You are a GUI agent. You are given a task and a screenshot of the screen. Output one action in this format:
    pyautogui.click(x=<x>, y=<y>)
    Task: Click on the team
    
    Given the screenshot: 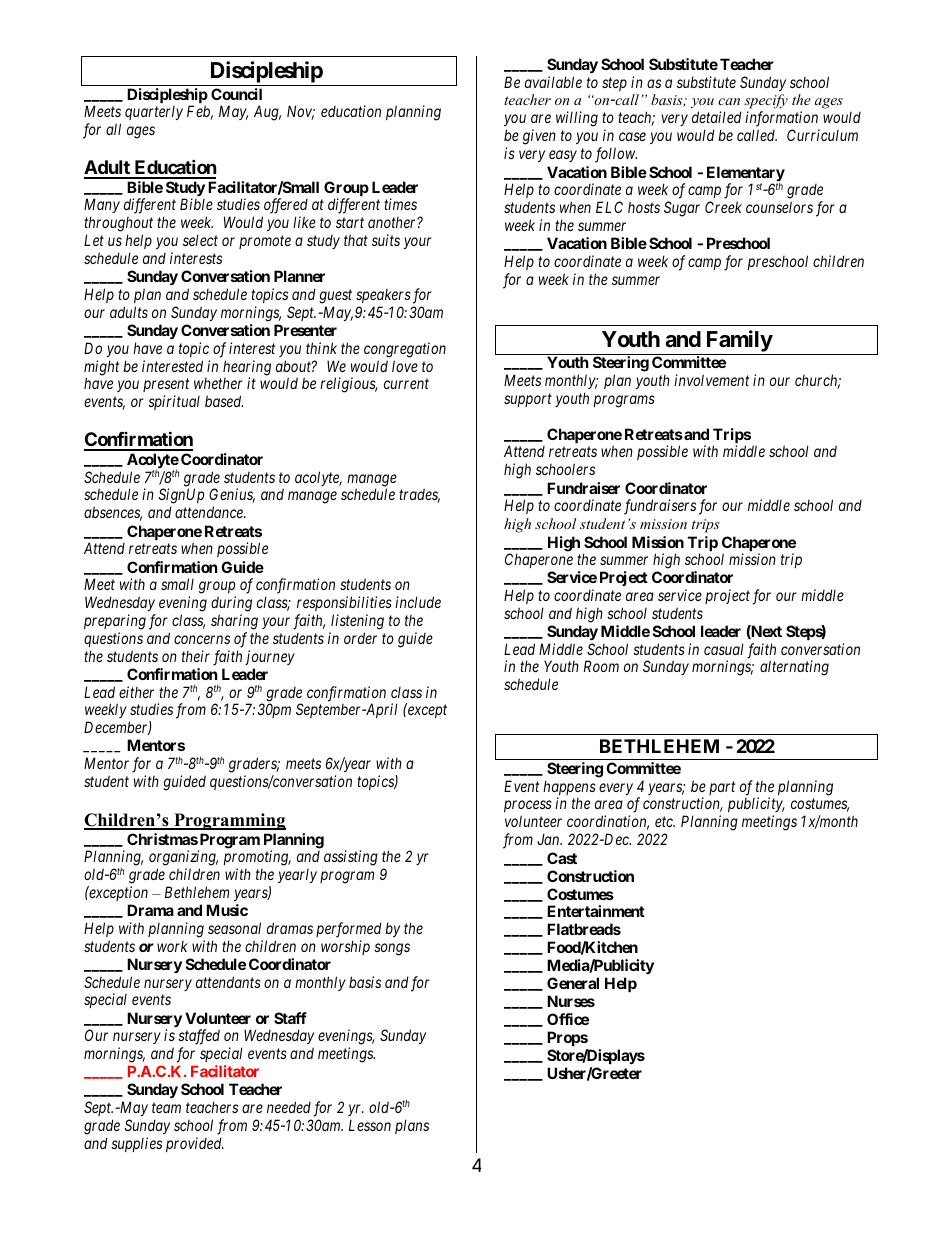 What is the action you would take?
    pyautogui.click(x=166, y=1107)
